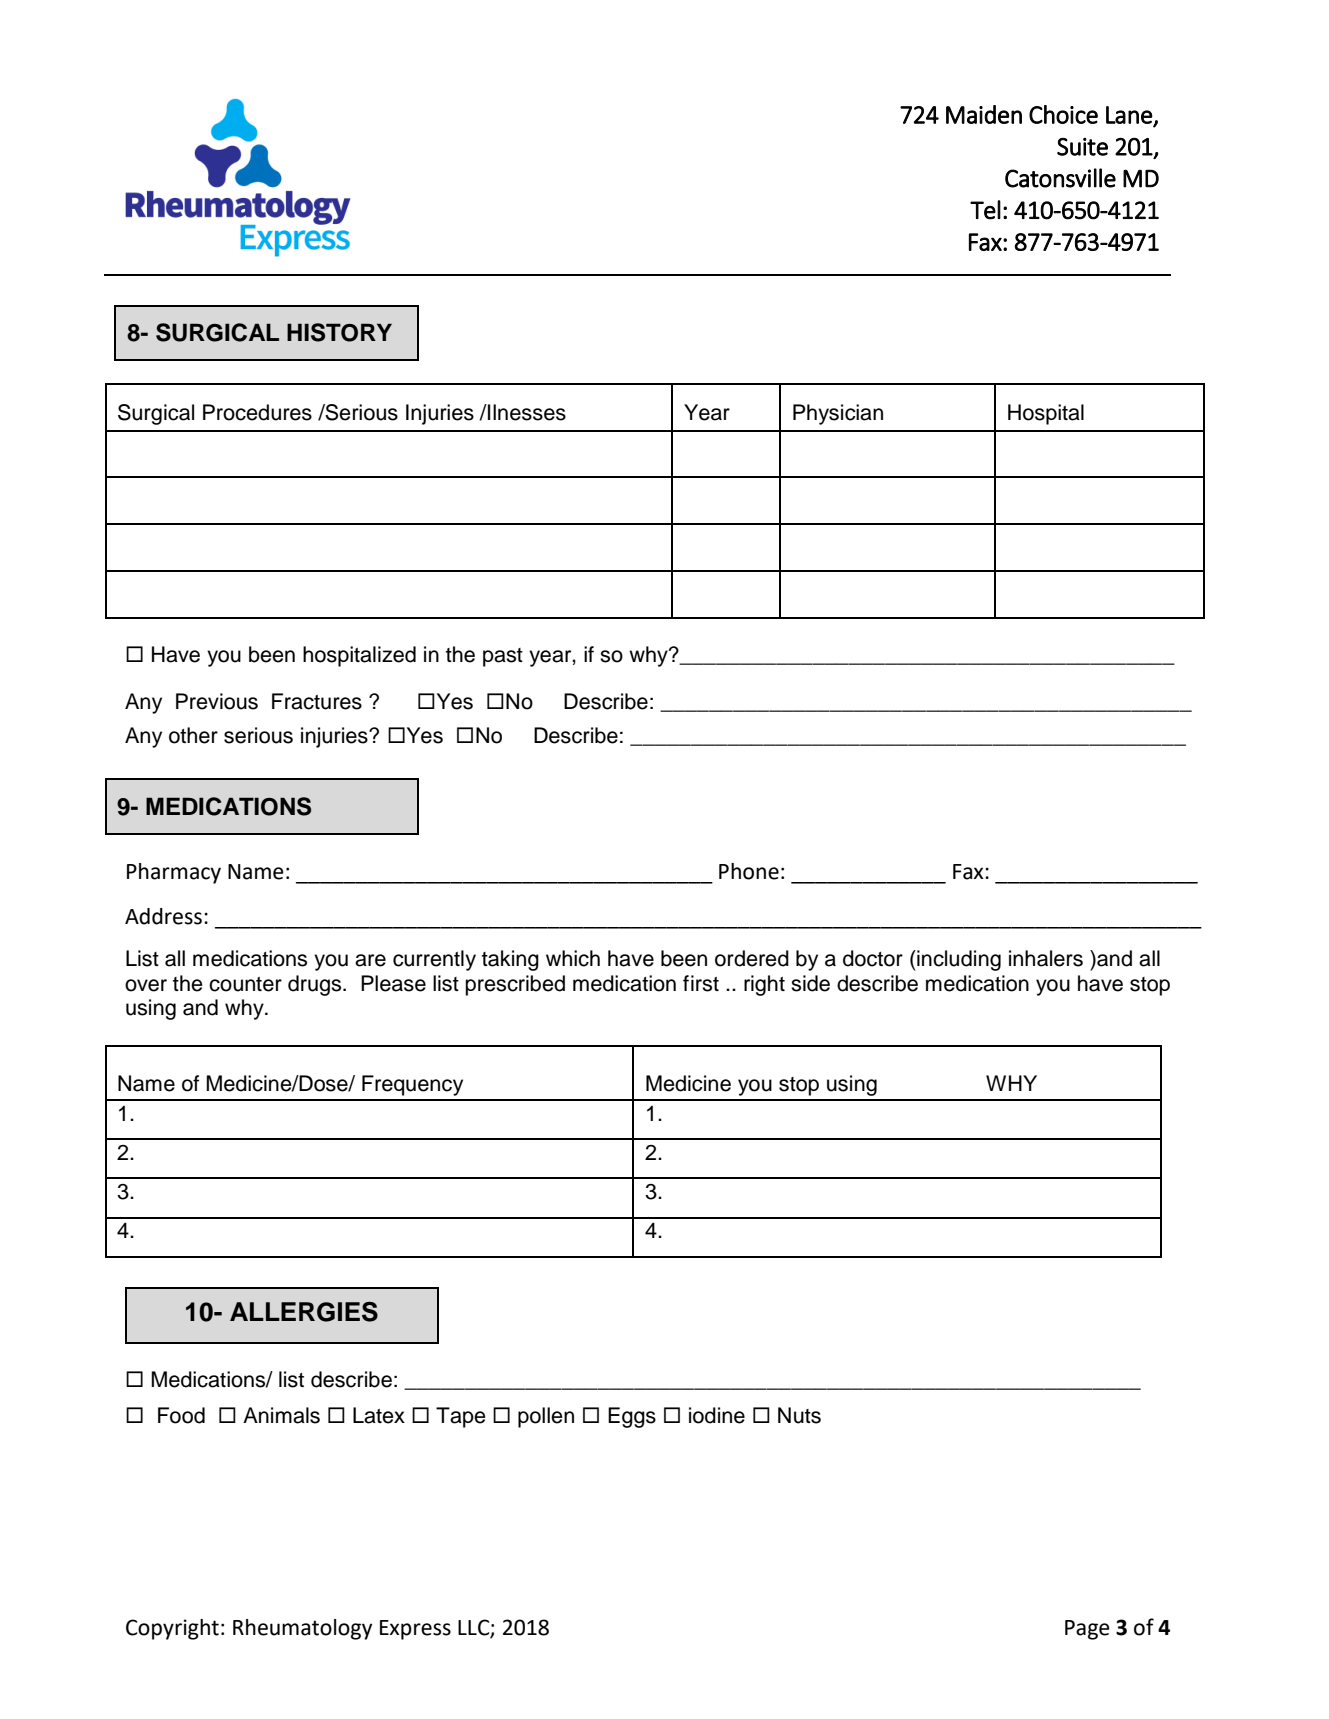 The height and width of the screenshot is (1719, 1329). Describe the element at coordinates (985, 210) in the screenshot. I see `Tel` at that location.
